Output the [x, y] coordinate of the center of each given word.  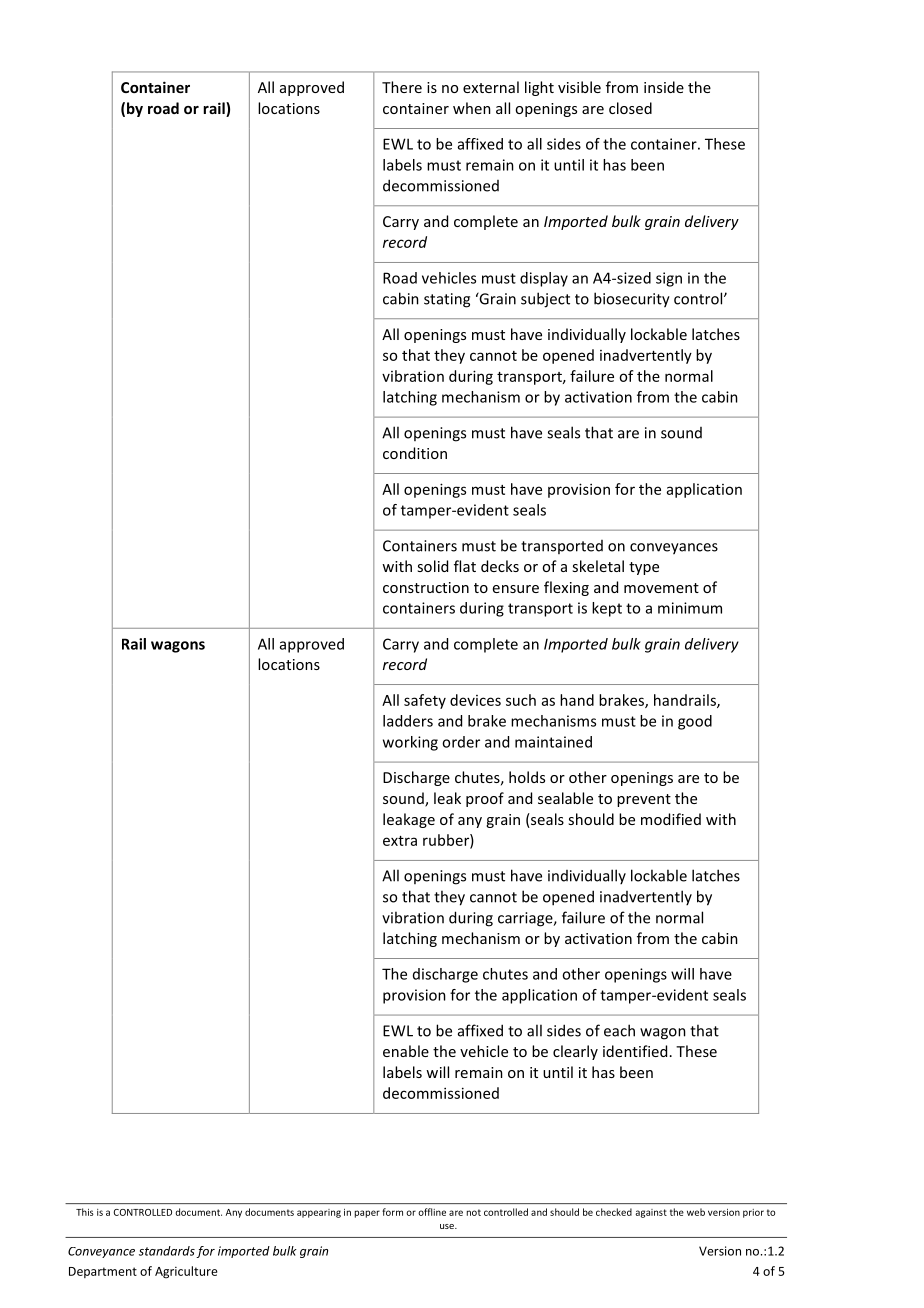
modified [671, 819]
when [472, 108]
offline [432, 1212]
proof [485, 799]
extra [400, 841]
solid [432, 566]
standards [167, 1251]
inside [664, 87]
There [402, 87]
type [644, 568]
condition [415, 453]
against [651, 1213]
